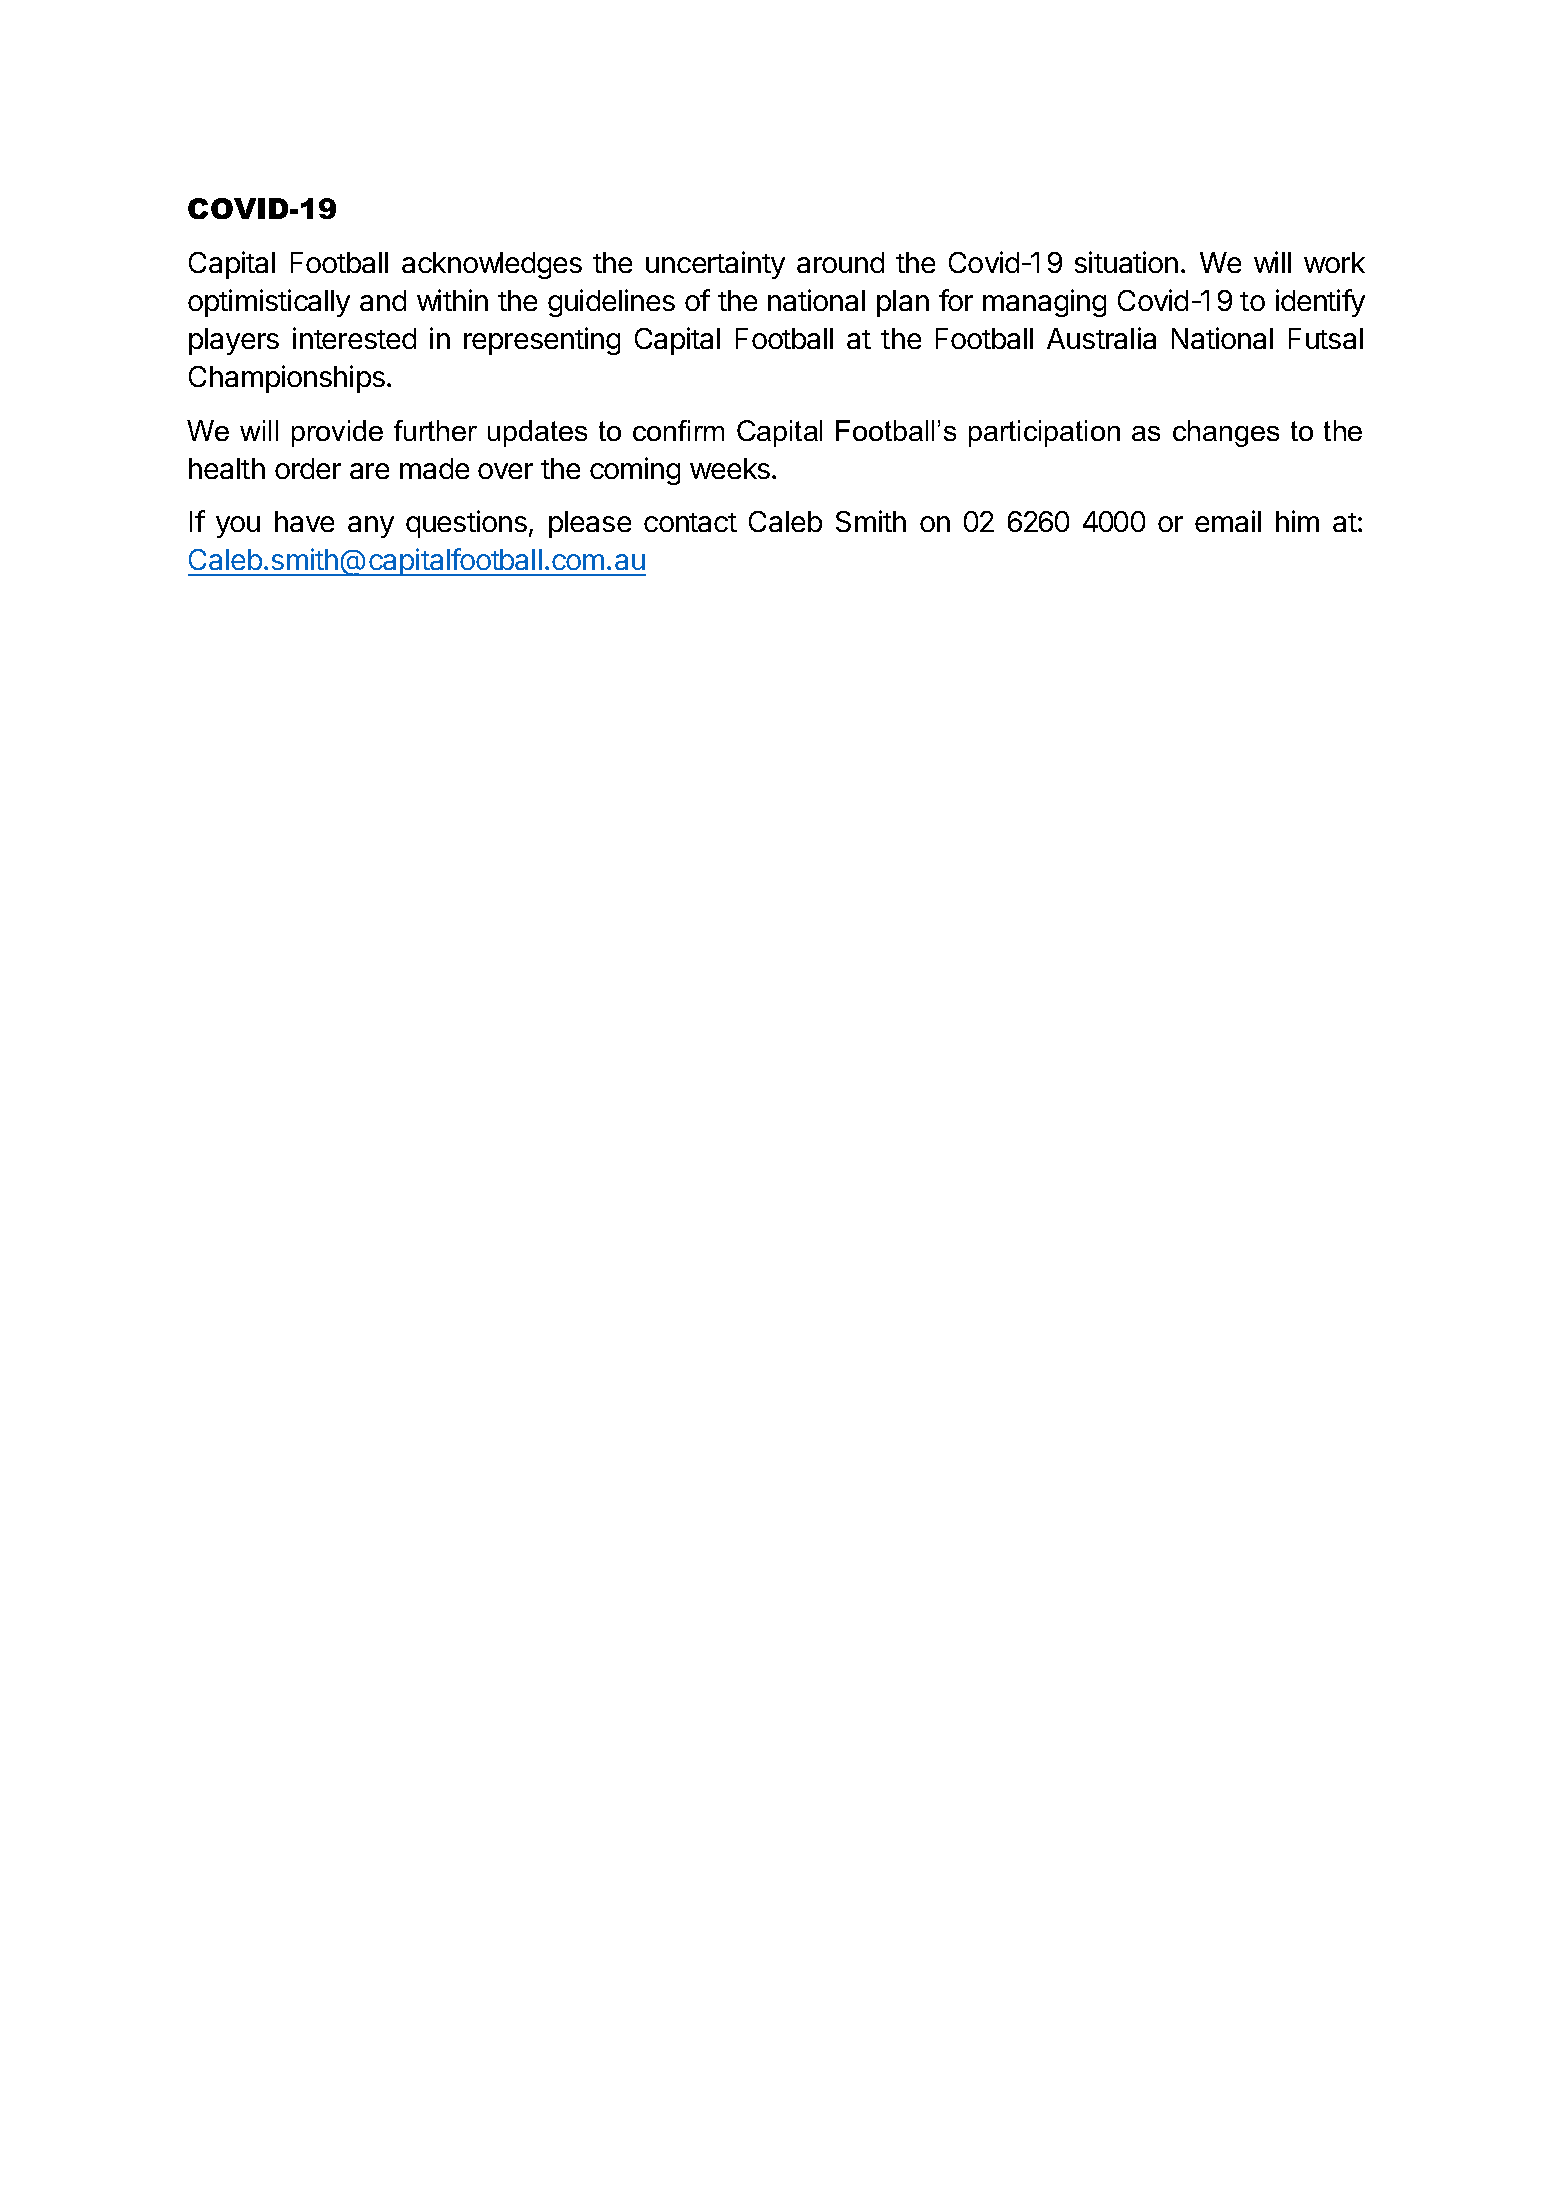 The height and width of the screenshot is (2195, 1552). I want to click on have, so click(304, 521).
